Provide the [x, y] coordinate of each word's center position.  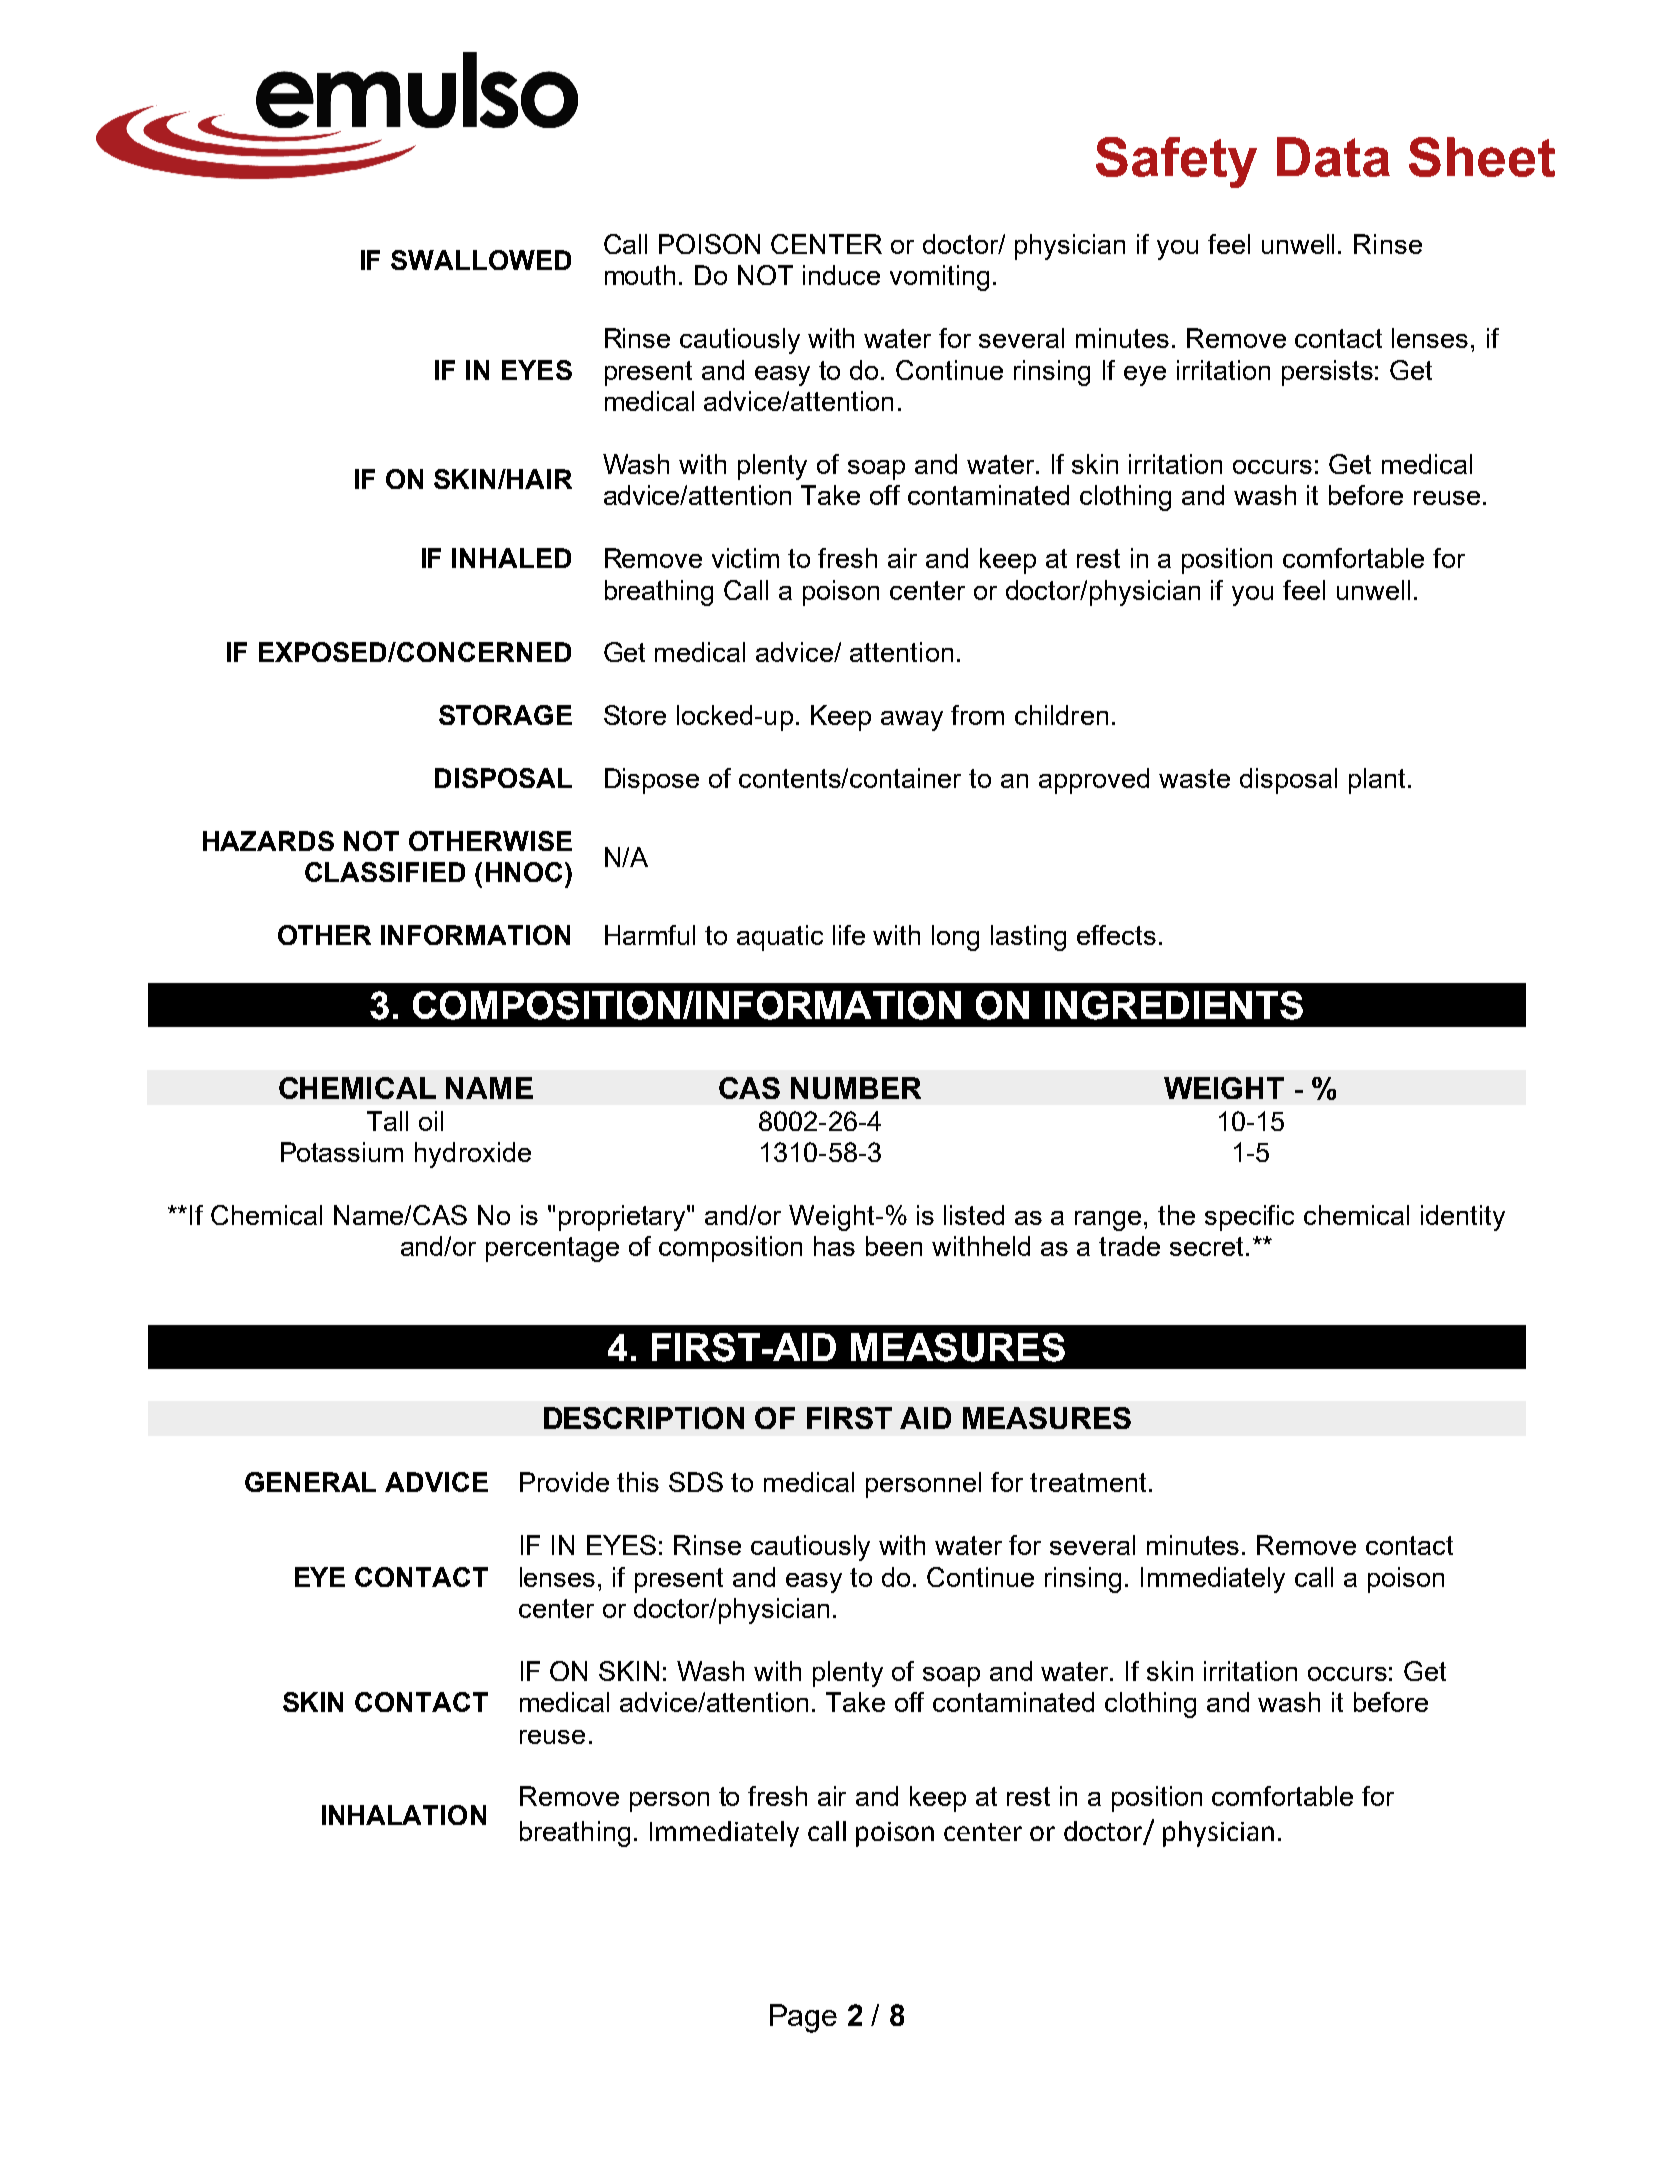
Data [1333, 157]
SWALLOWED [481, 260]
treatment [1088, 1482]
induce [841, 275]
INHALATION [404, 1815]
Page [803, 2018]
